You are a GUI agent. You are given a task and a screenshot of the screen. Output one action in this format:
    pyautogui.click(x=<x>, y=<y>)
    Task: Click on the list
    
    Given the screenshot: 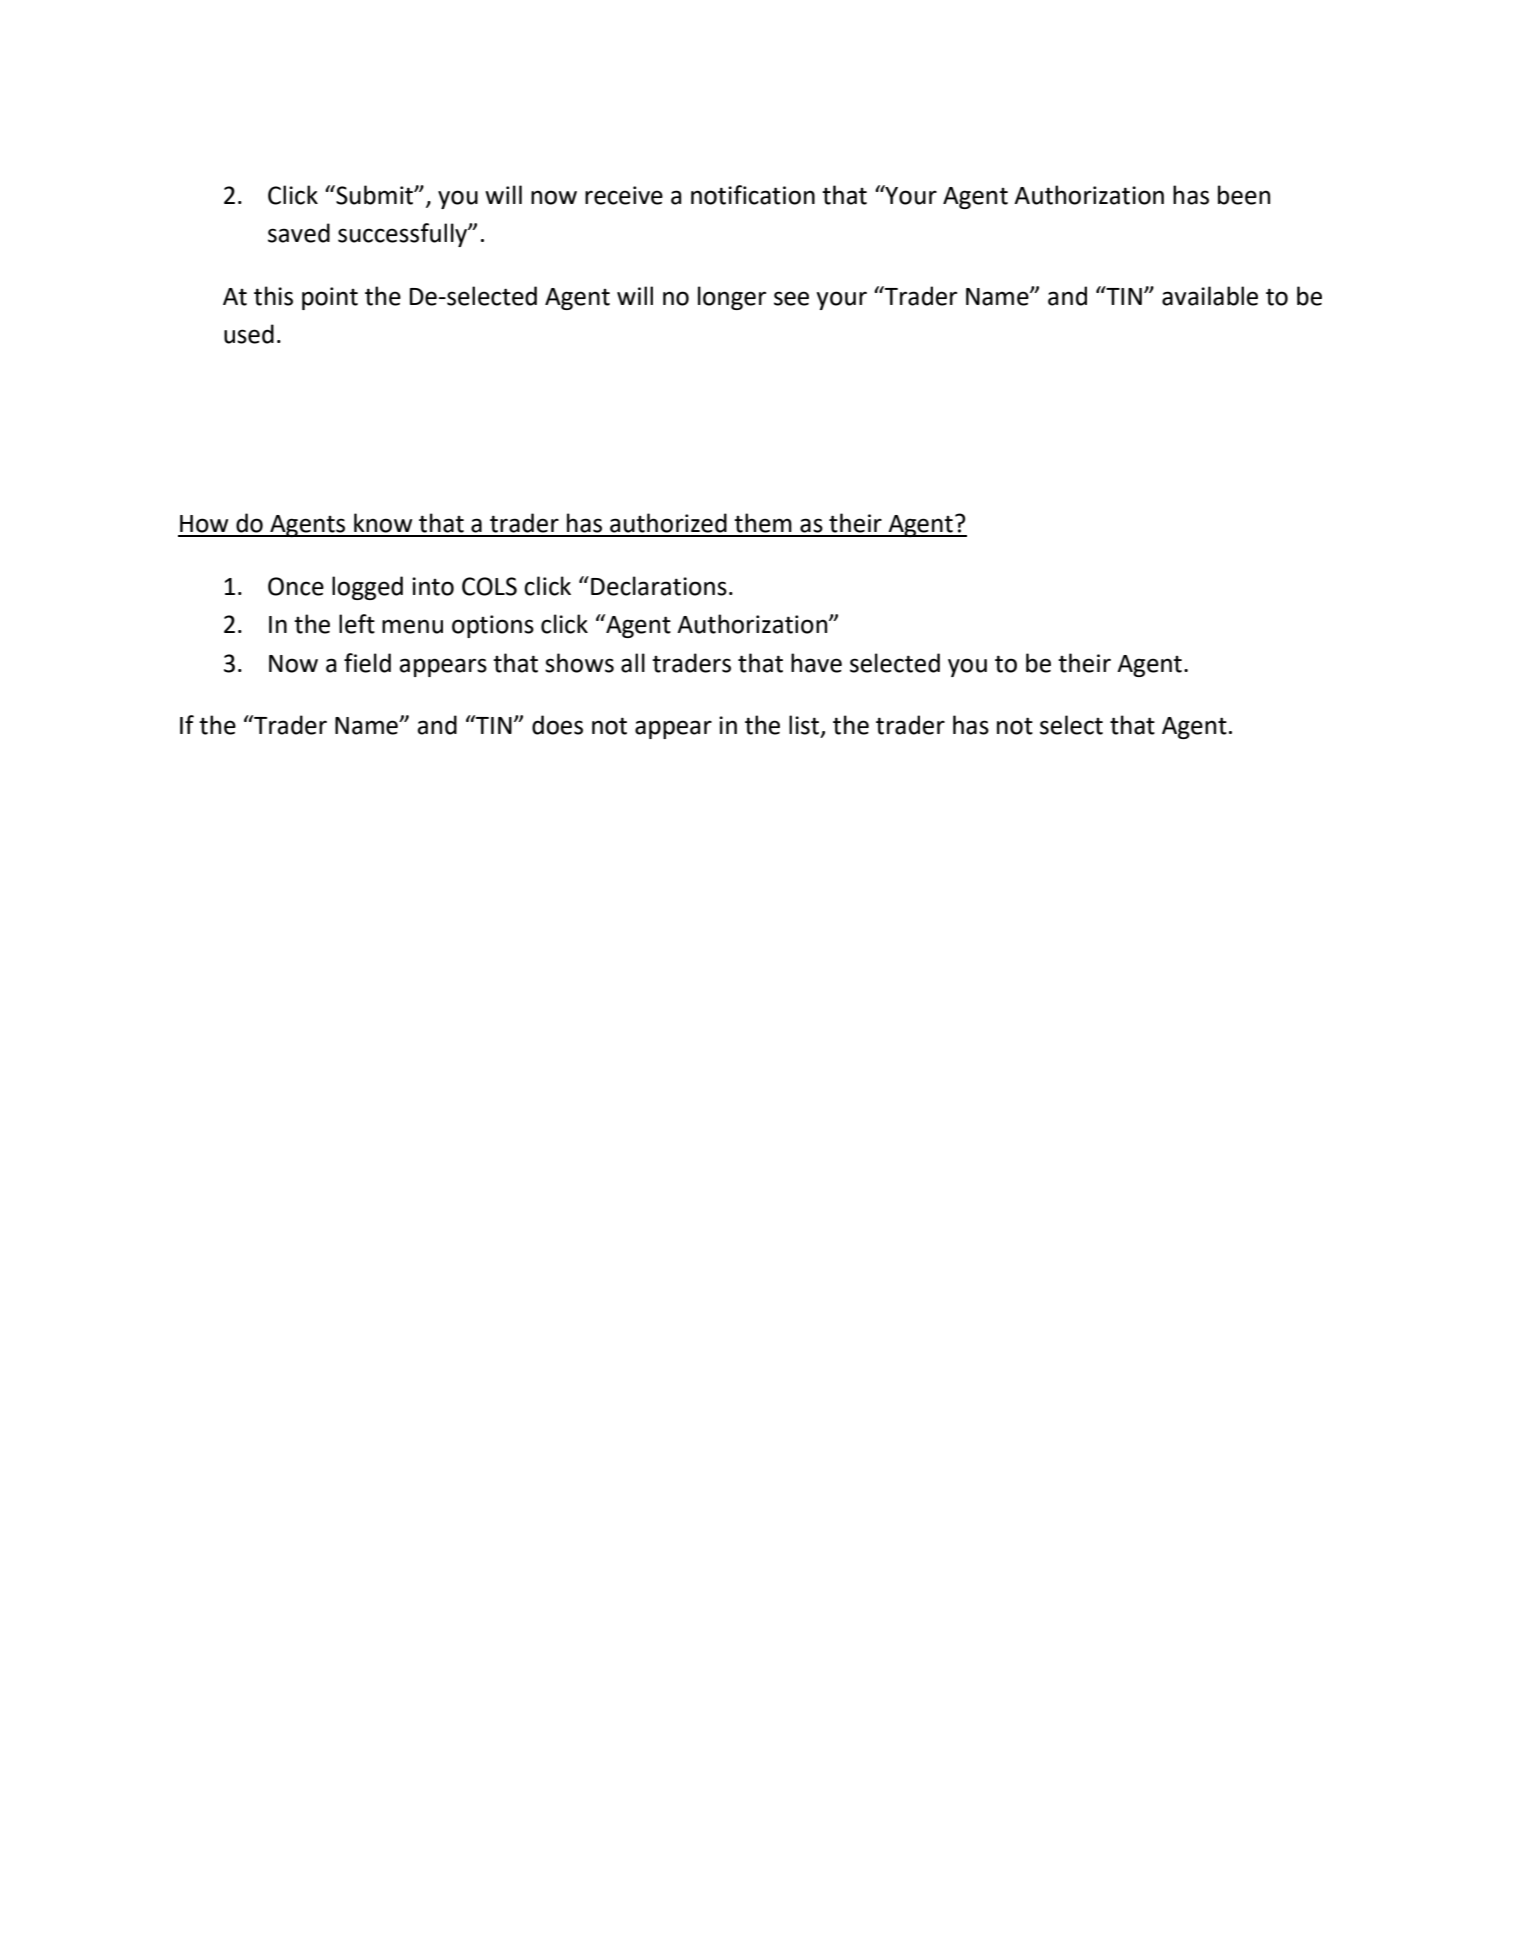 What is the action you would take?
    pyautogui.click(x=805, y=726)
